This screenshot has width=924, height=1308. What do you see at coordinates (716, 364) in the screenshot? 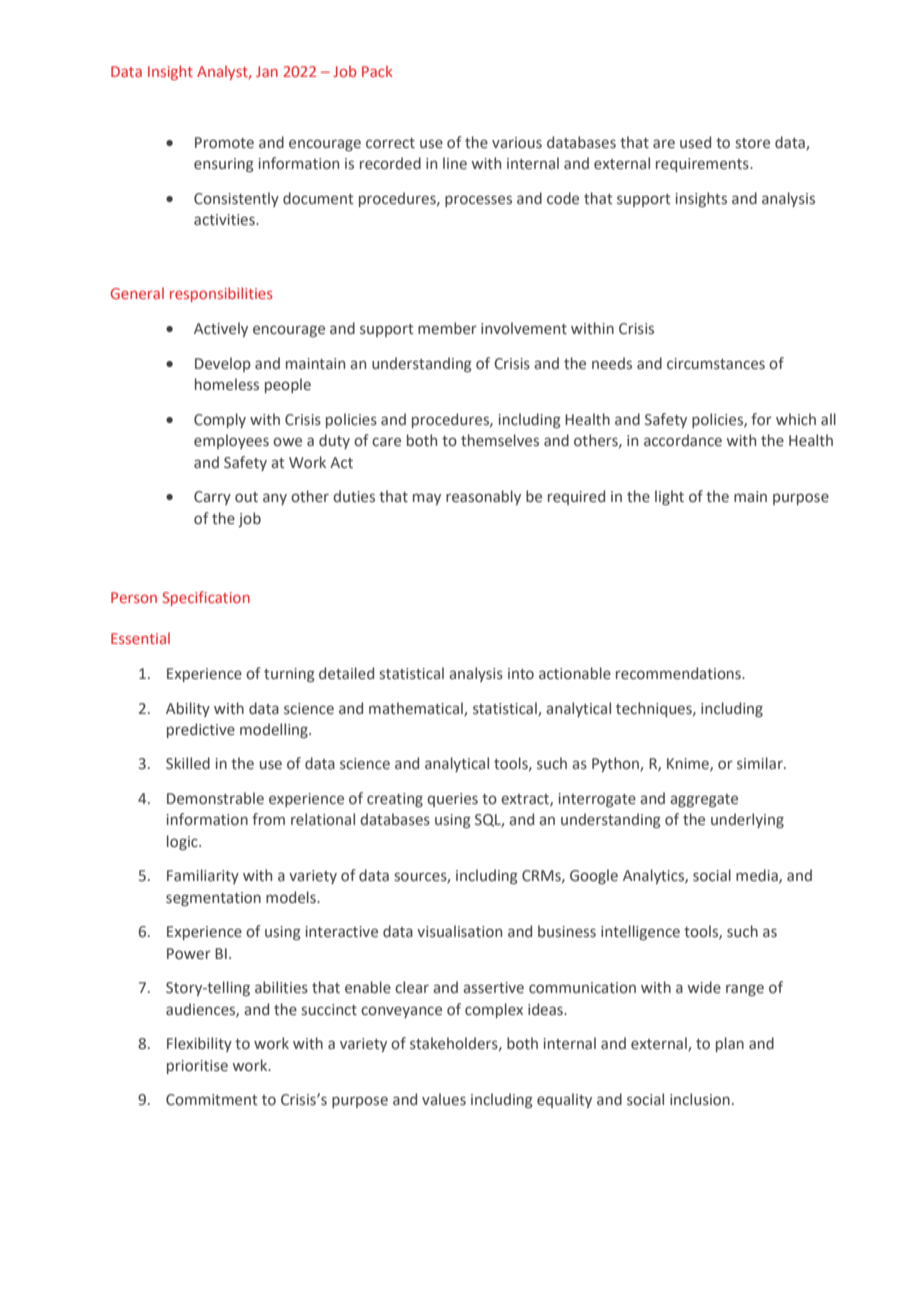
I see `circumstances` at bounding box center [716, 364].
